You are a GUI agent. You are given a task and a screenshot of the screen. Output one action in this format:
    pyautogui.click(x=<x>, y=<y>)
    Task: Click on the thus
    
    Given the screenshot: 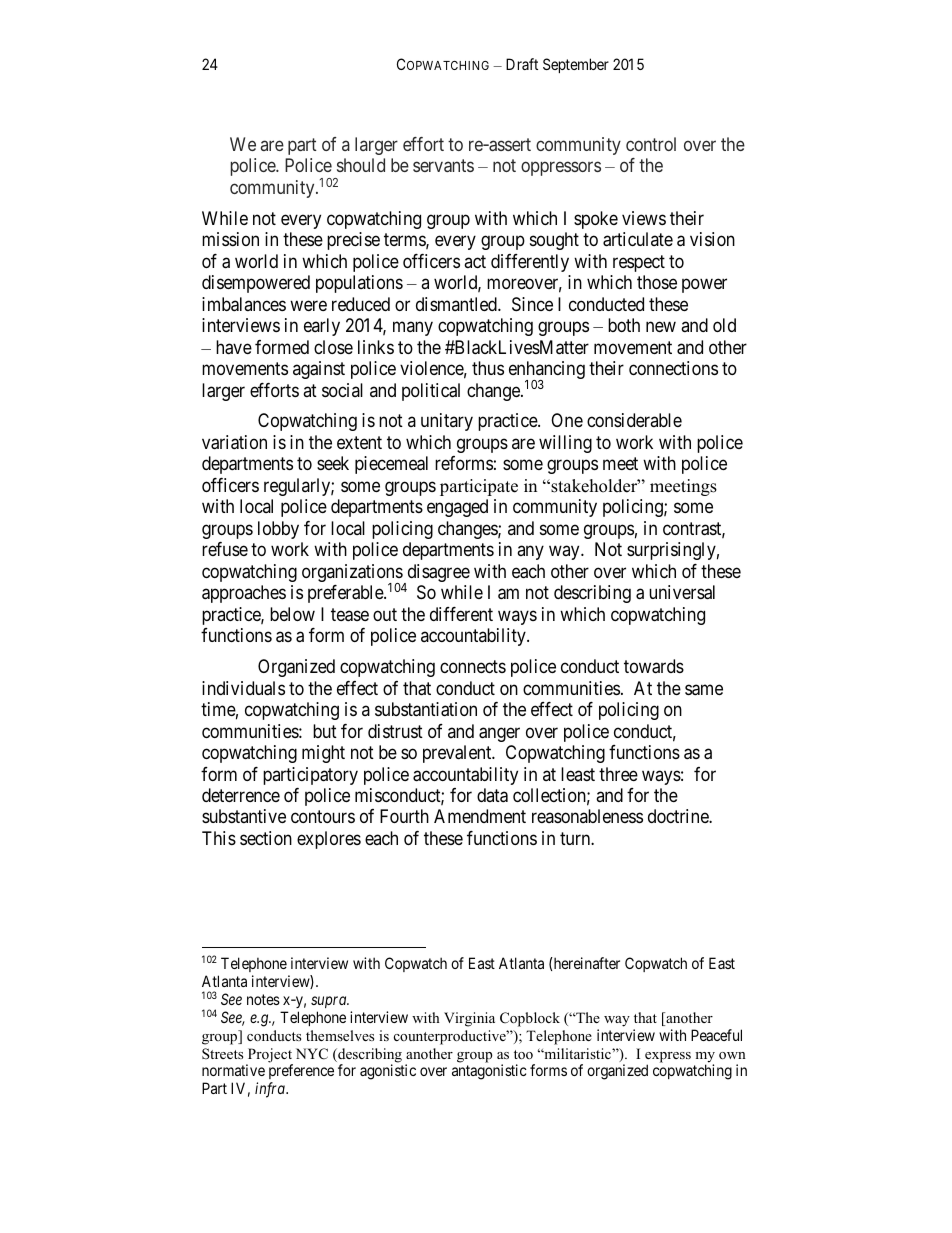 What is the action you would take?
    pyautogui.click(x=488, y=368)
